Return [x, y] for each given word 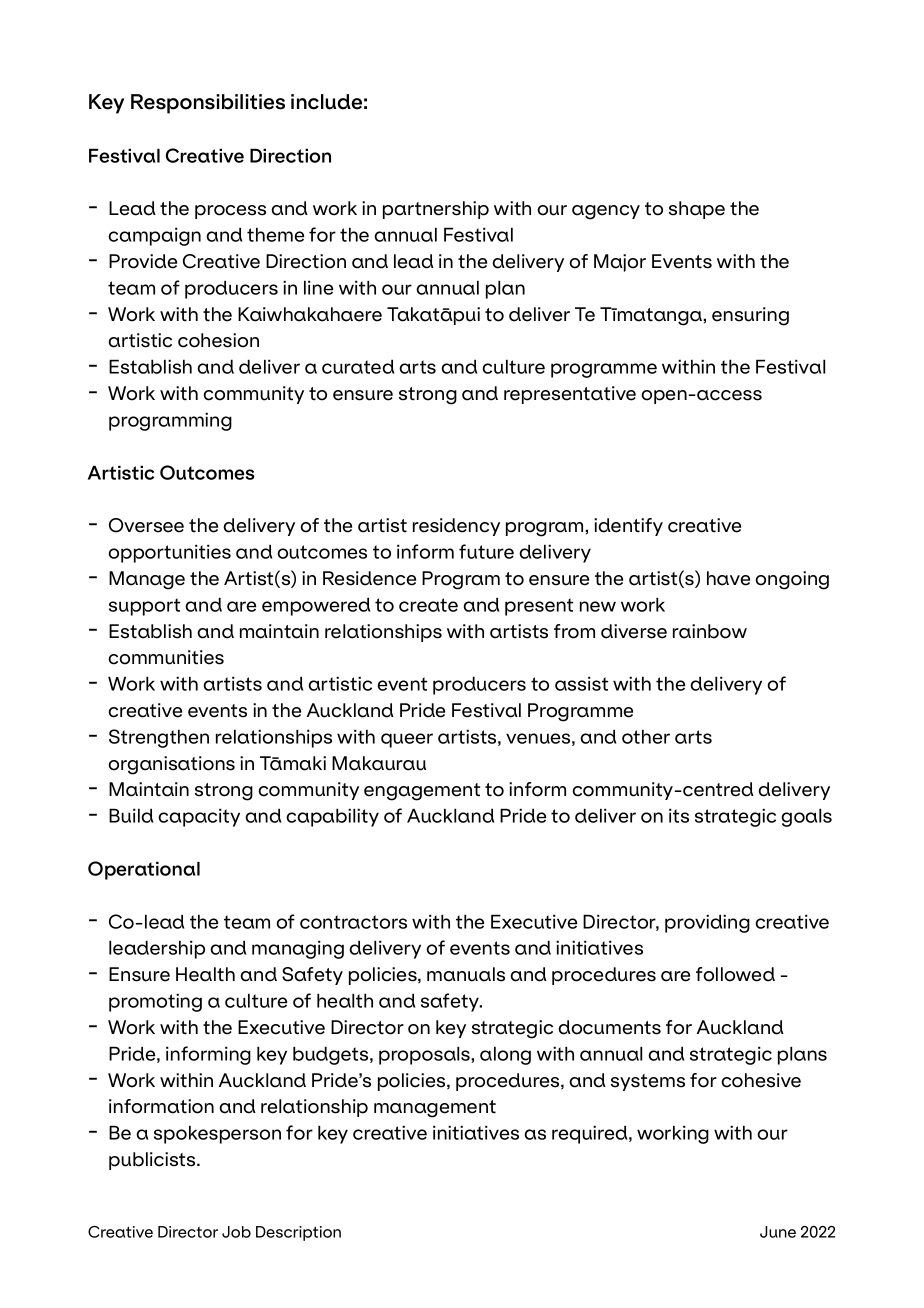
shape [697, 210]
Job [236, 1232]
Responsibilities [208, 104]
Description [298, 1233]
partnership [436, 210]
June [778, 1232]
